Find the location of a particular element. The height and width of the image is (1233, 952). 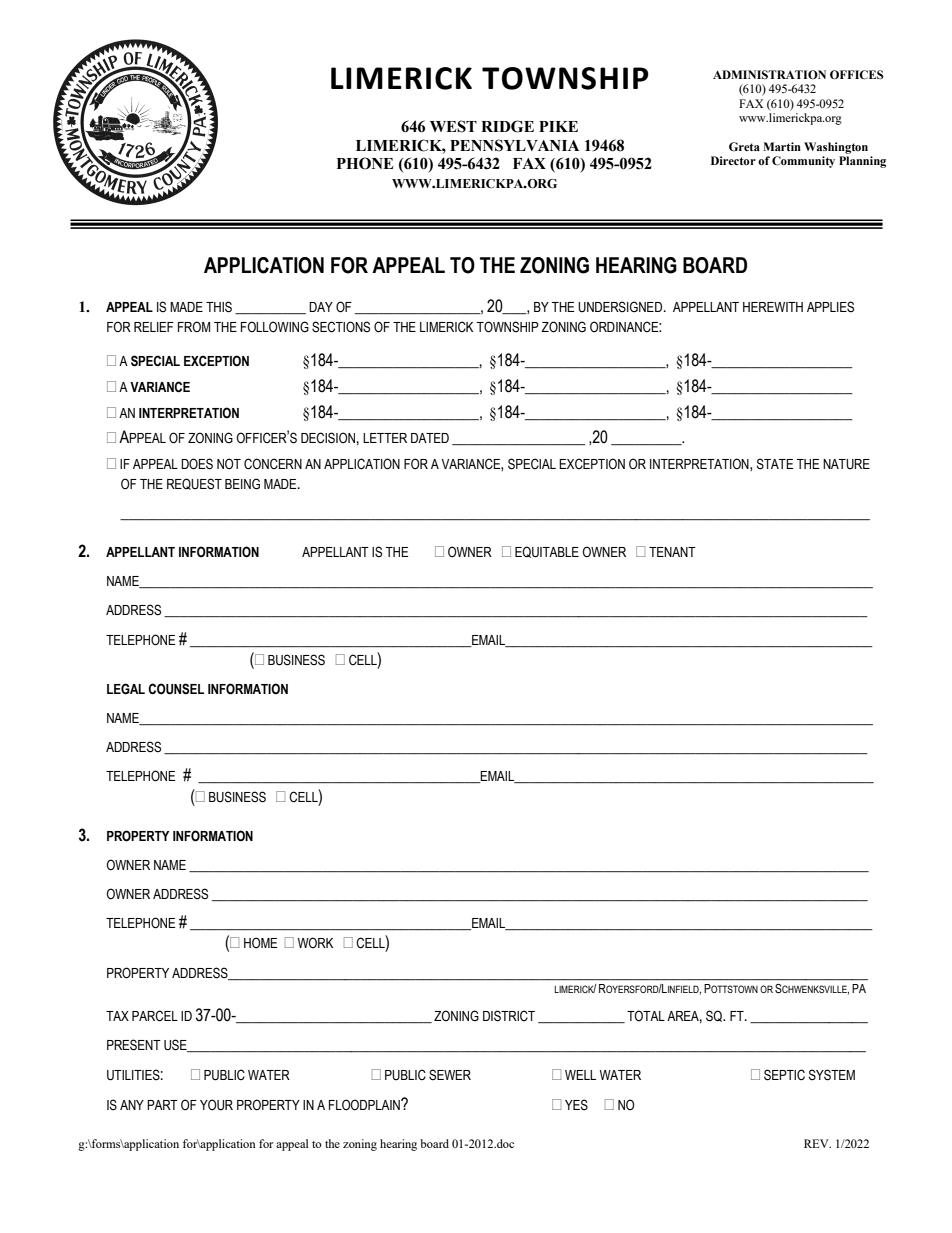

EQUITABLE is located at coordinates (547, 552).
